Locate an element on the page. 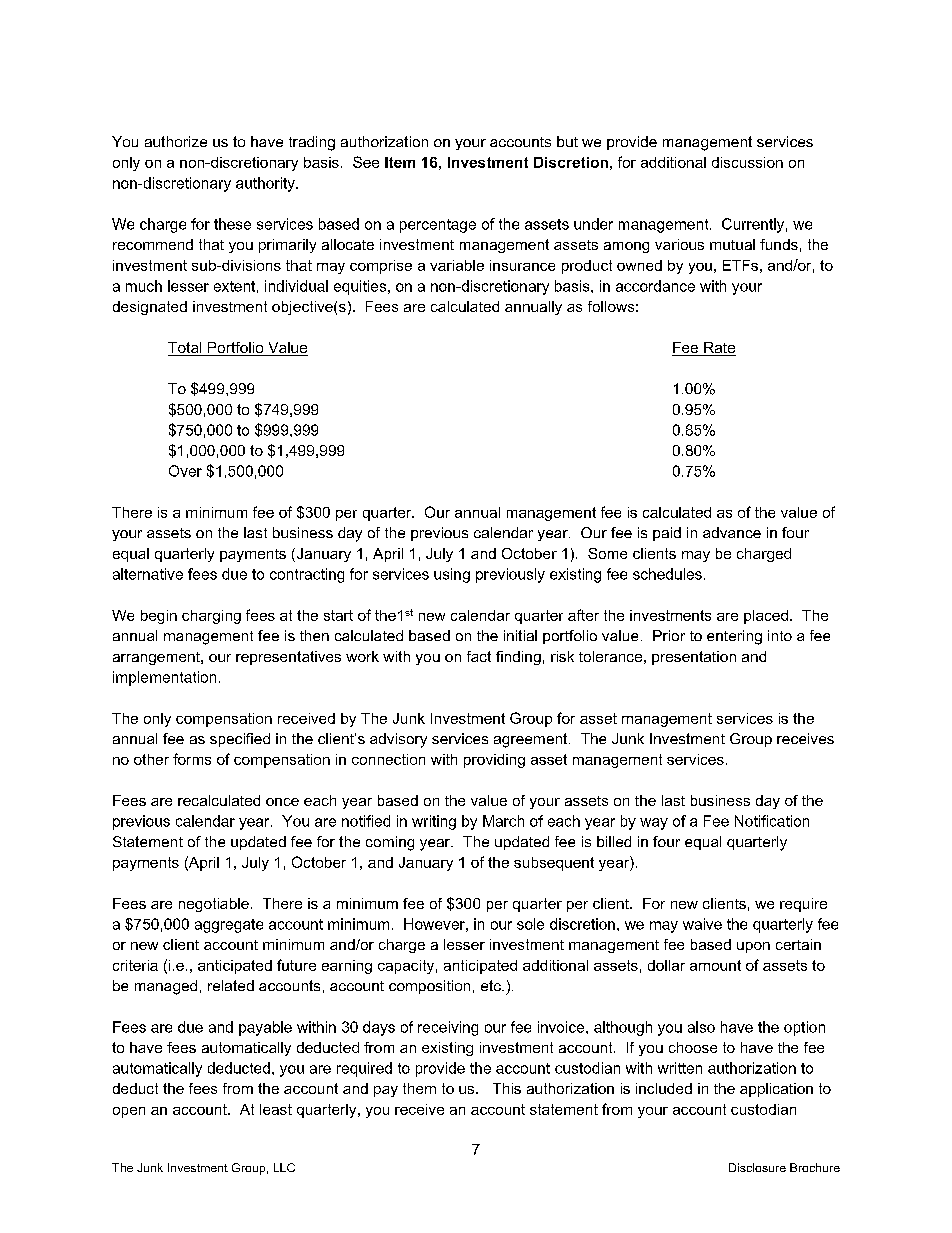 Image resolution: width=952 pixels, height=1233 pixels. Item is located at coordinates (400, 162).
